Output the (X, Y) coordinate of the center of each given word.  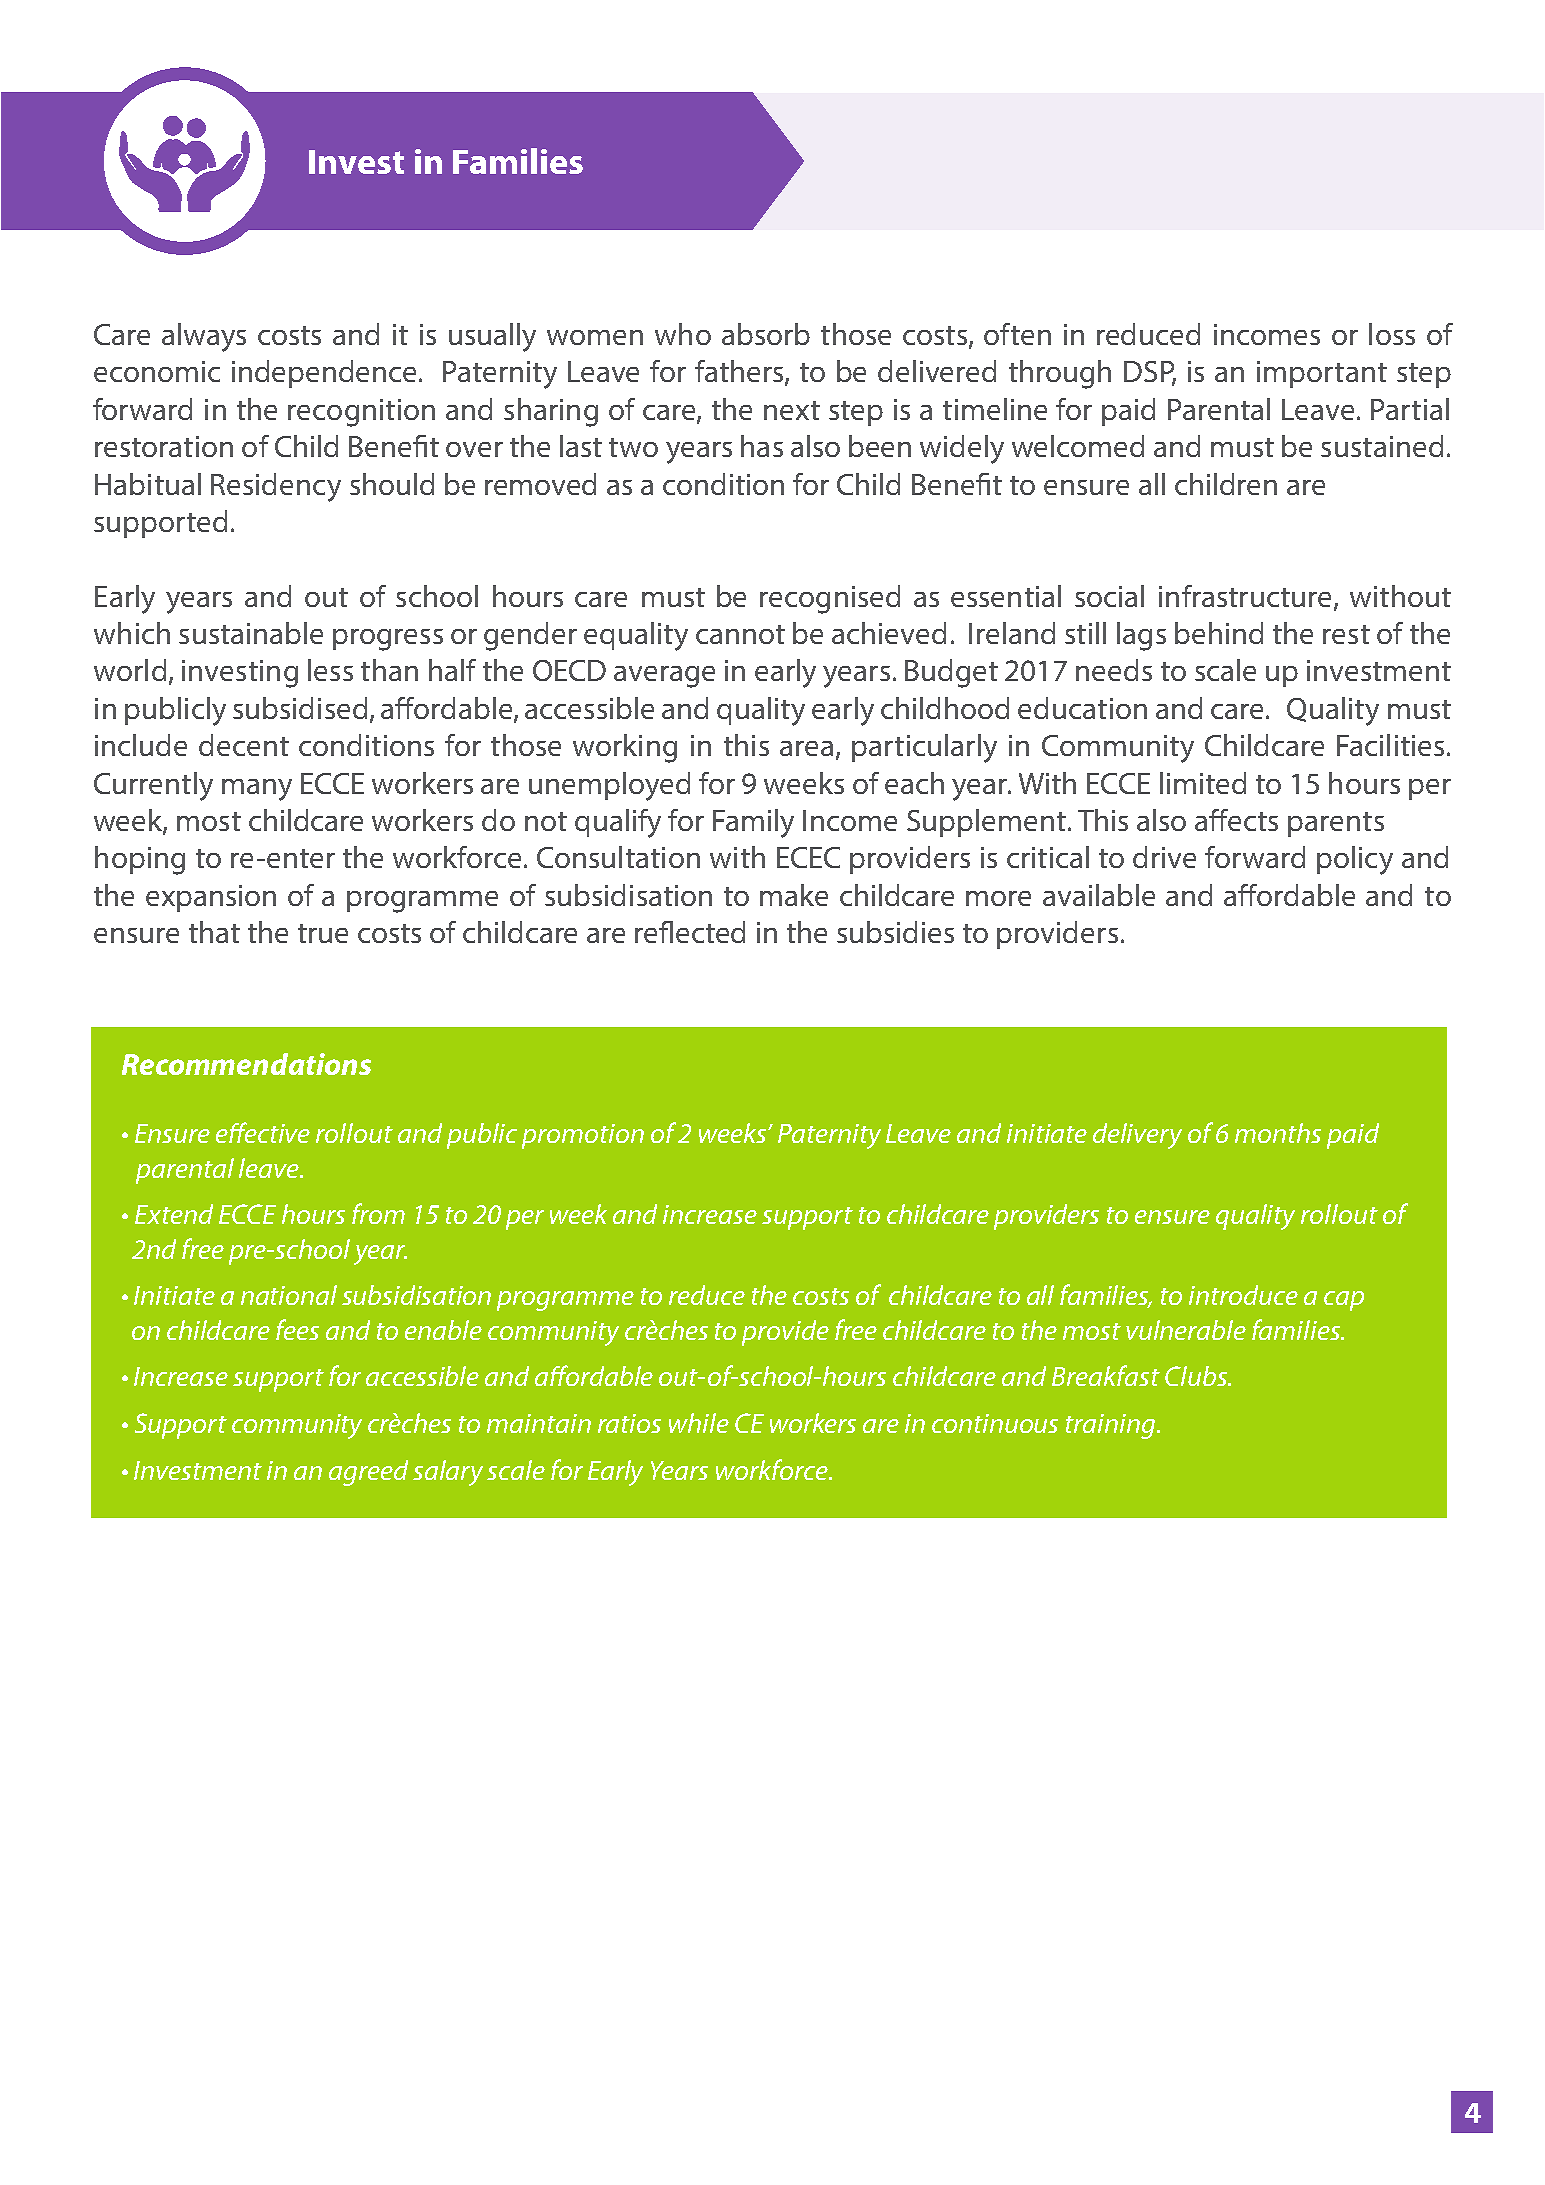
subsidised (300, 708)
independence (326, 374)
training (1112, 1426)
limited (1203, 783)
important (1322, 374)
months (1278, 1133)
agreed (368, 1473)
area (806, 748)
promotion (583, 1136)
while (699, 1423)
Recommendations (246, 1064)
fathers (740, 372)
